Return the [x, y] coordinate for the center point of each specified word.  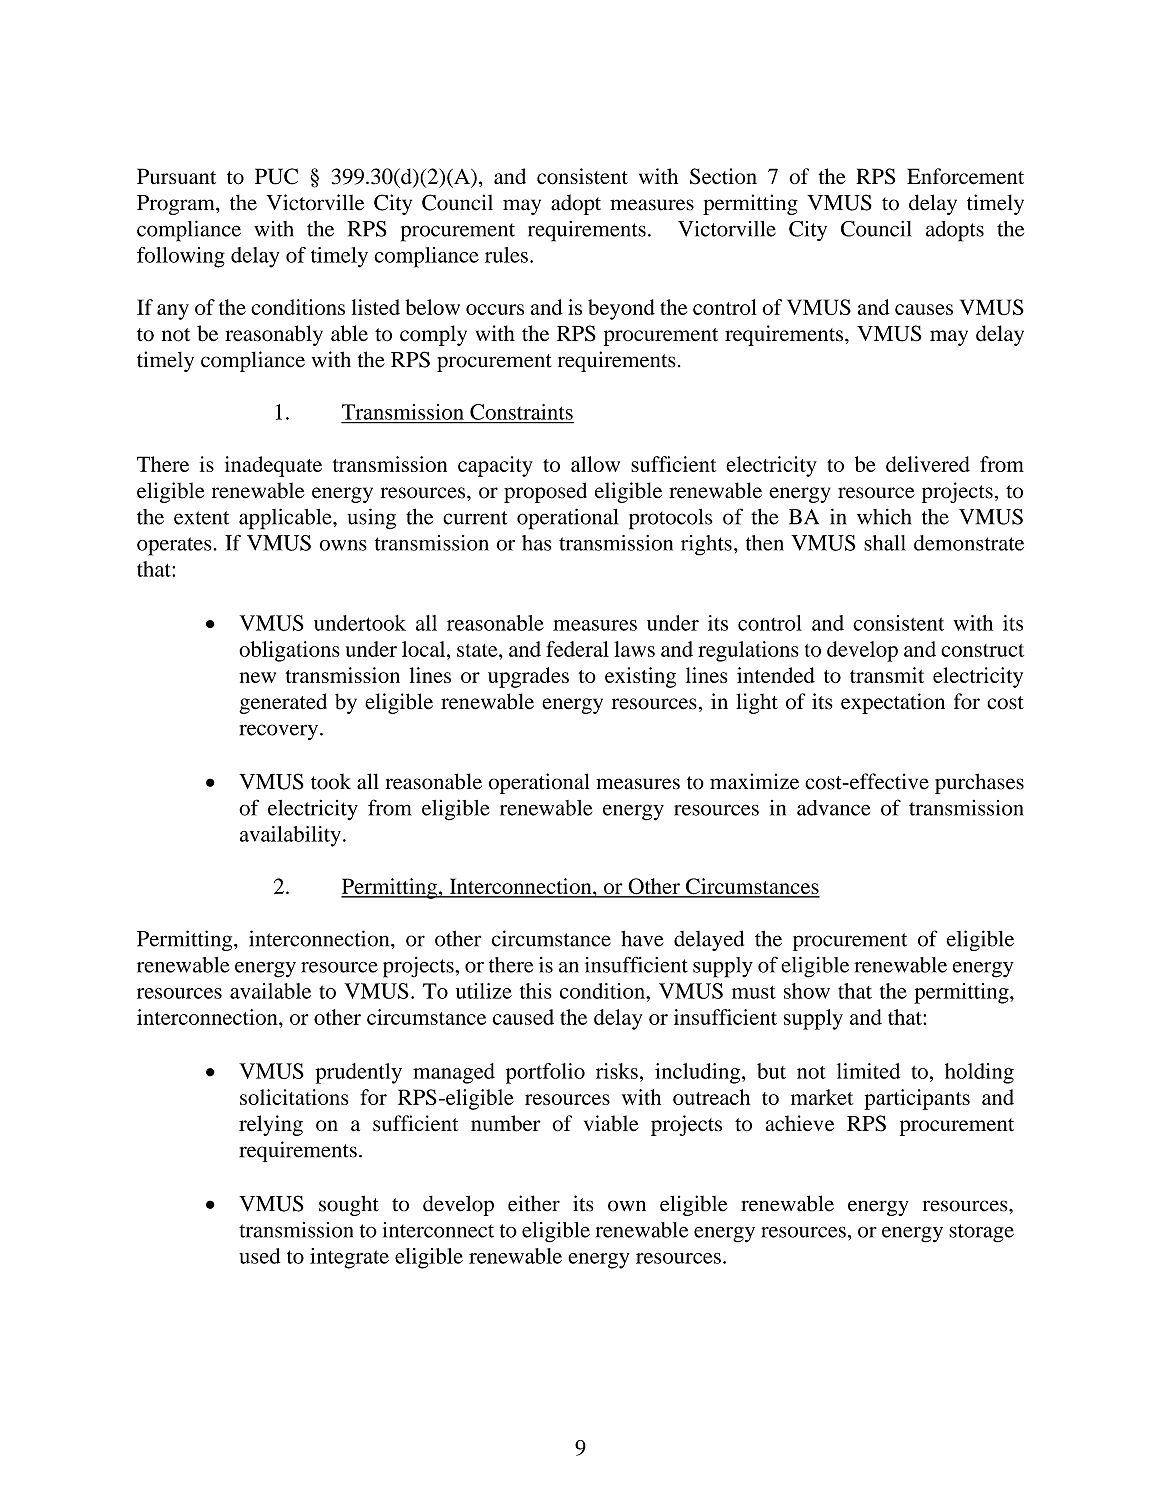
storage [981, 1233]
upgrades [528, 677]
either [534, 1203]
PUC [276, 176]
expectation [893, 703]
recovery [279, 732]
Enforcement [965, 176]
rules [506, 255]
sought [349, 1205]
